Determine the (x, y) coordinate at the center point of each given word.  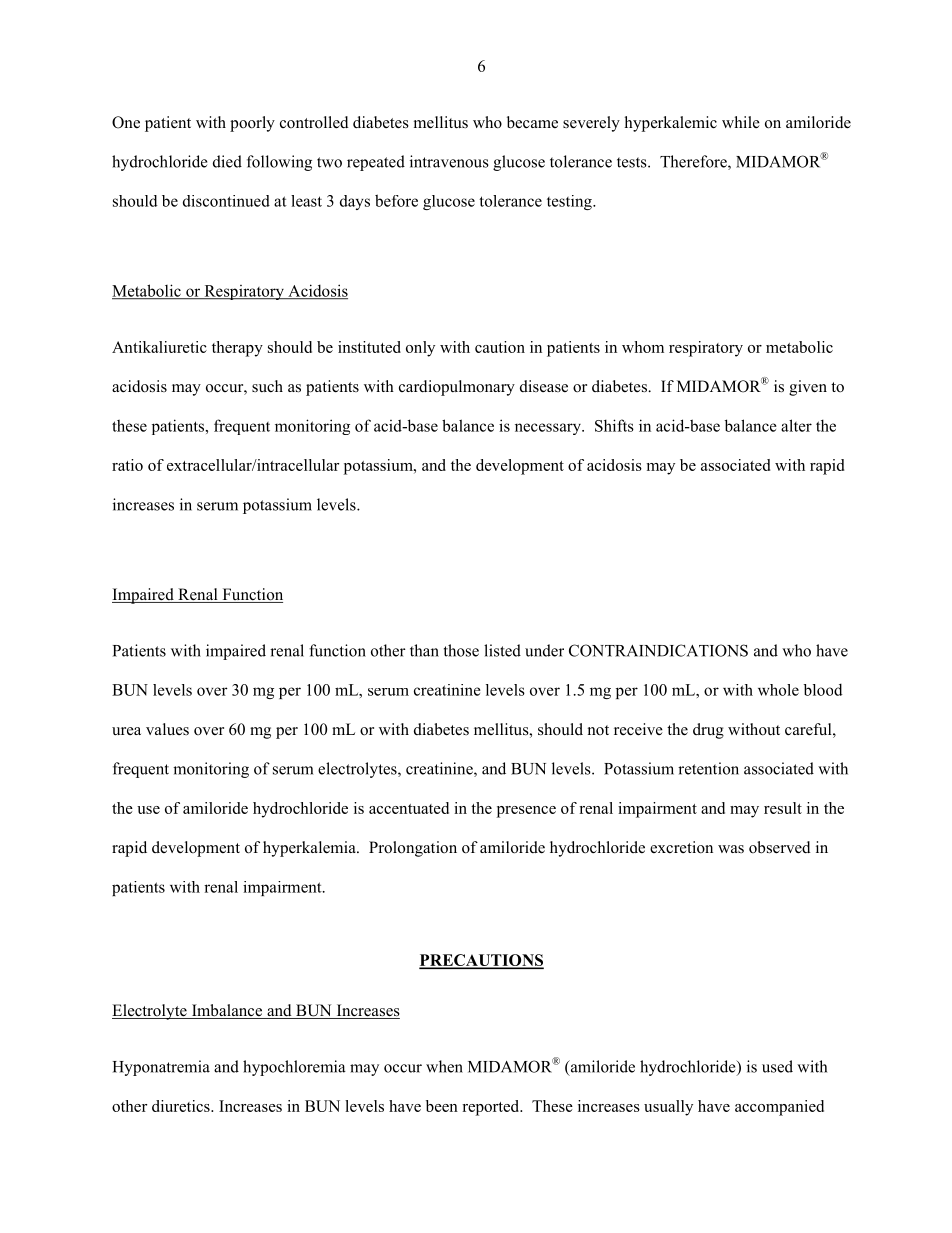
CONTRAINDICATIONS (658, 650)
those (461, 650)
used (777, 1066)
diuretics (182, 1106)
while (741, 122)
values (167, 729)
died (227, 161)
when (444, 1066)
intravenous (449, 161)
